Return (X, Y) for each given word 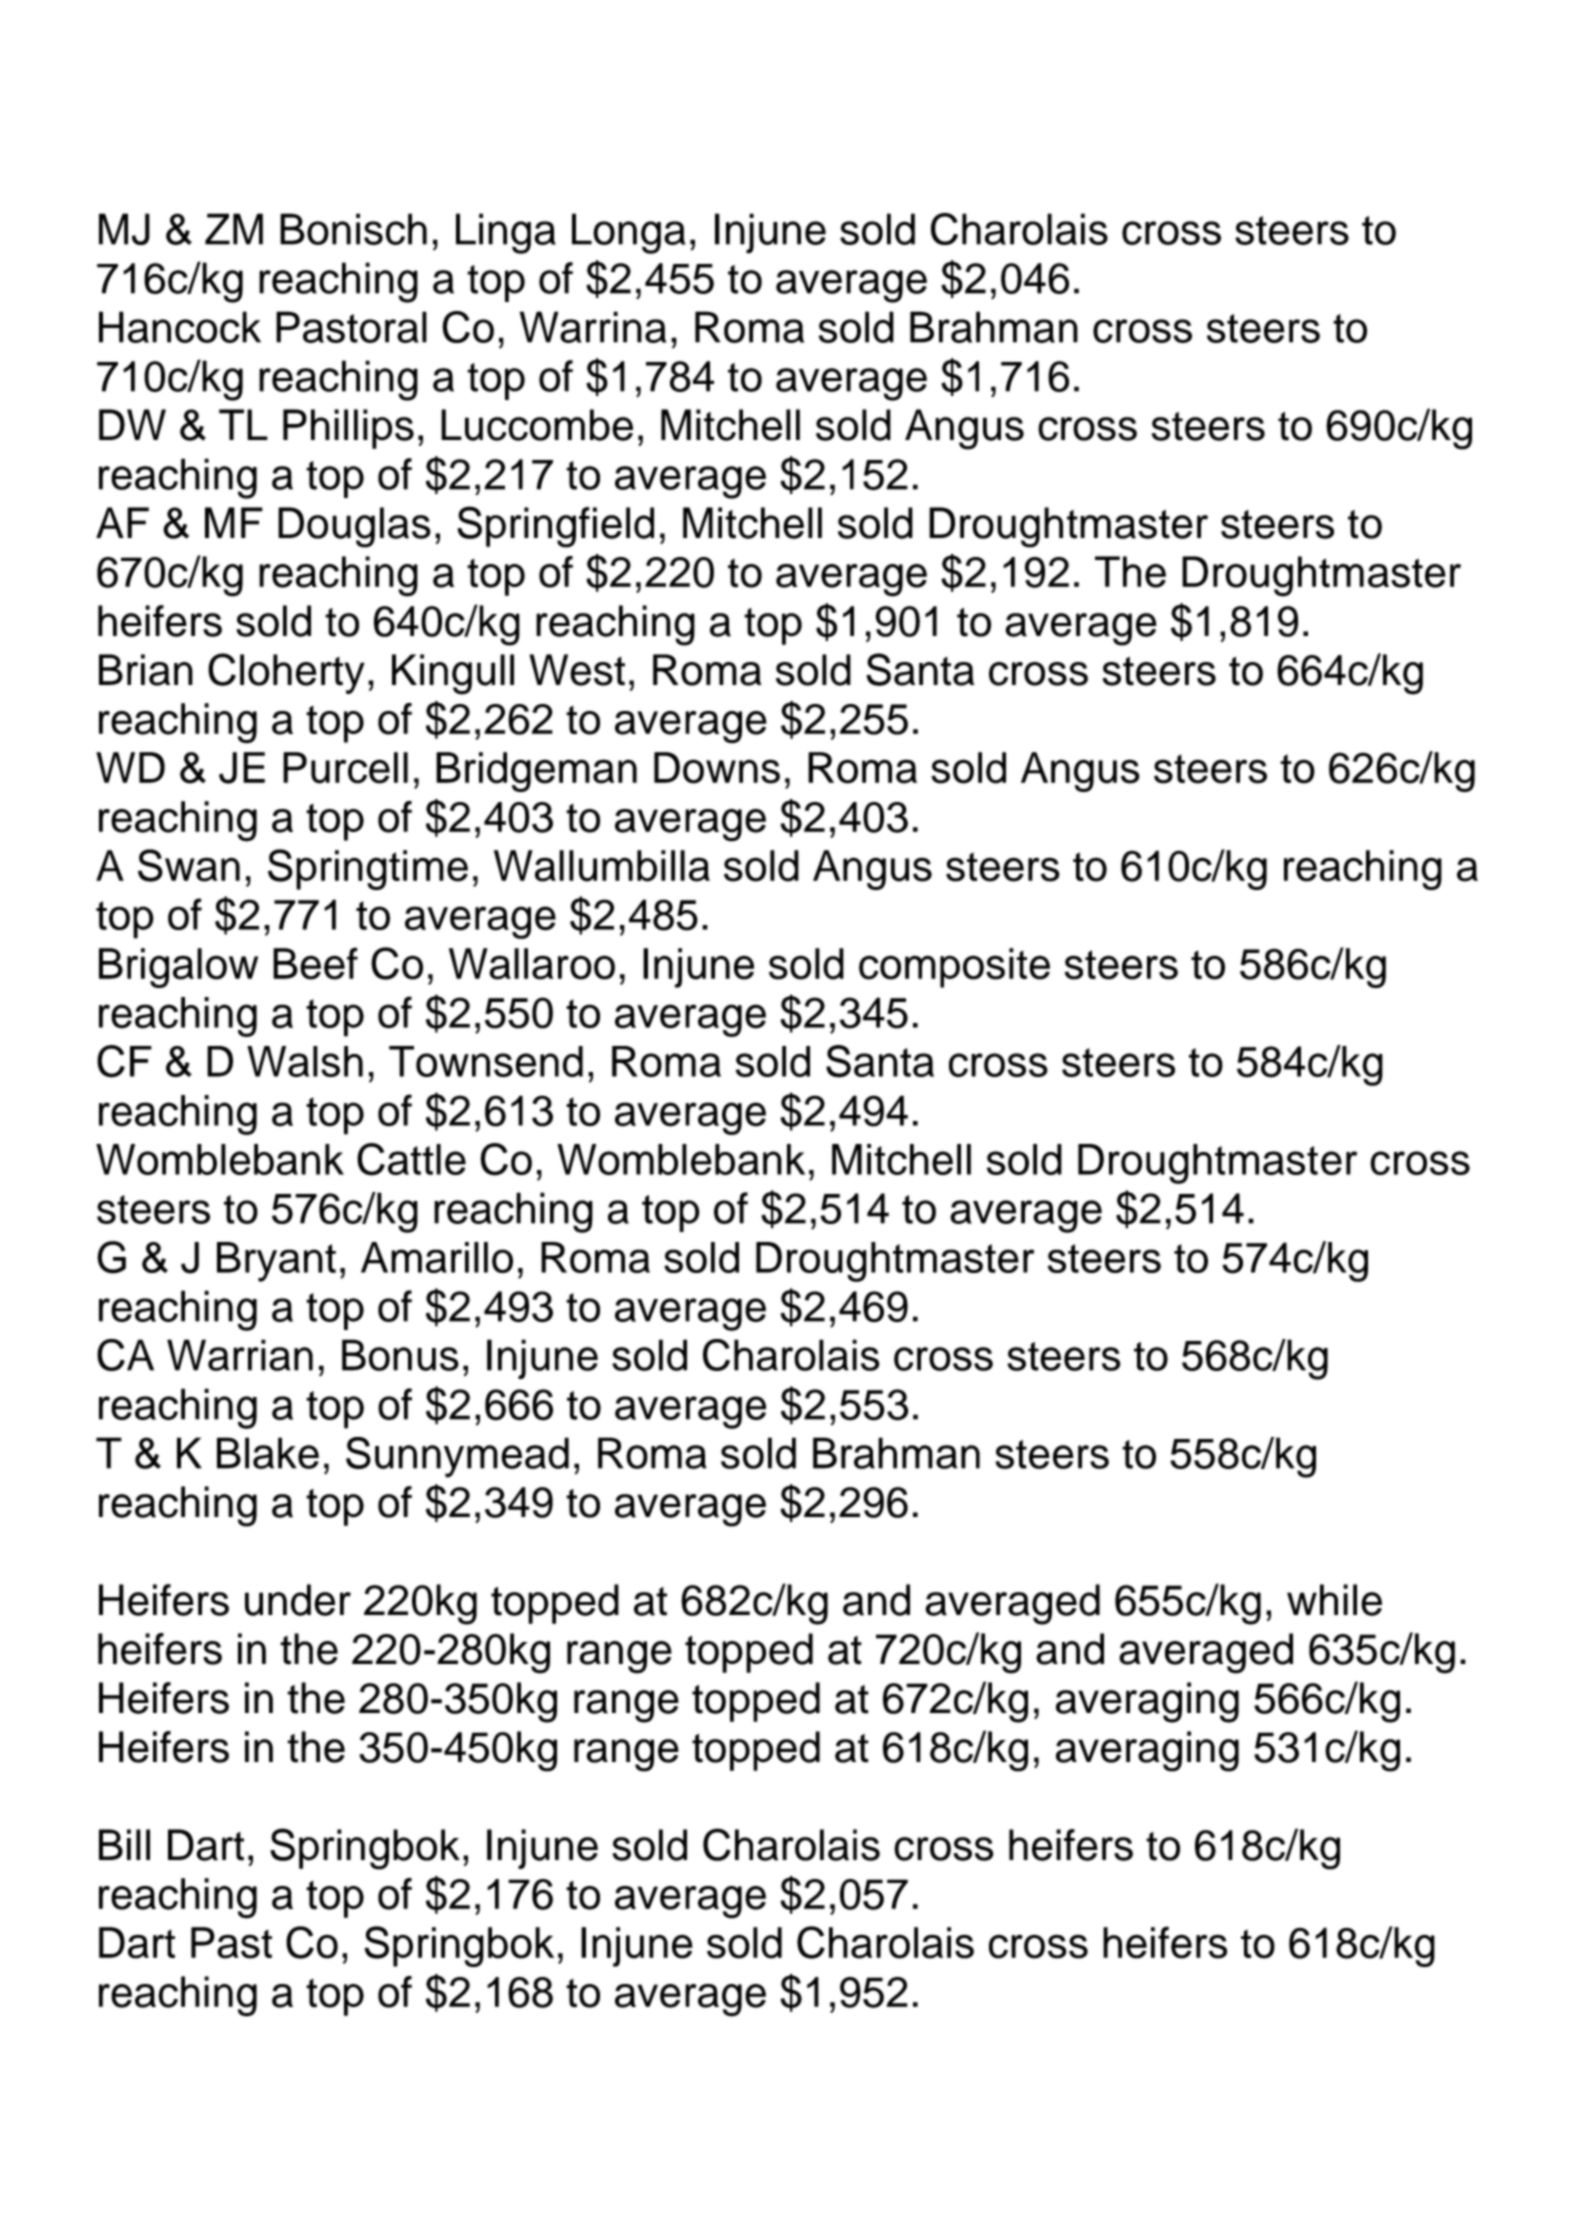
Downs (717, 768)
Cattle (411, 1159)
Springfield (555, 527)
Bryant (276, 1262)
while (1334, 1600)
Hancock (180, 327)
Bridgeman (536, 772)
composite (954, 968)
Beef (315, 963)
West (577, 670)
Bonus (400, 1355)
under (298, 1600)
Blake (268, 1453)
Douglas (354, 527)
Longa (629, 233)
